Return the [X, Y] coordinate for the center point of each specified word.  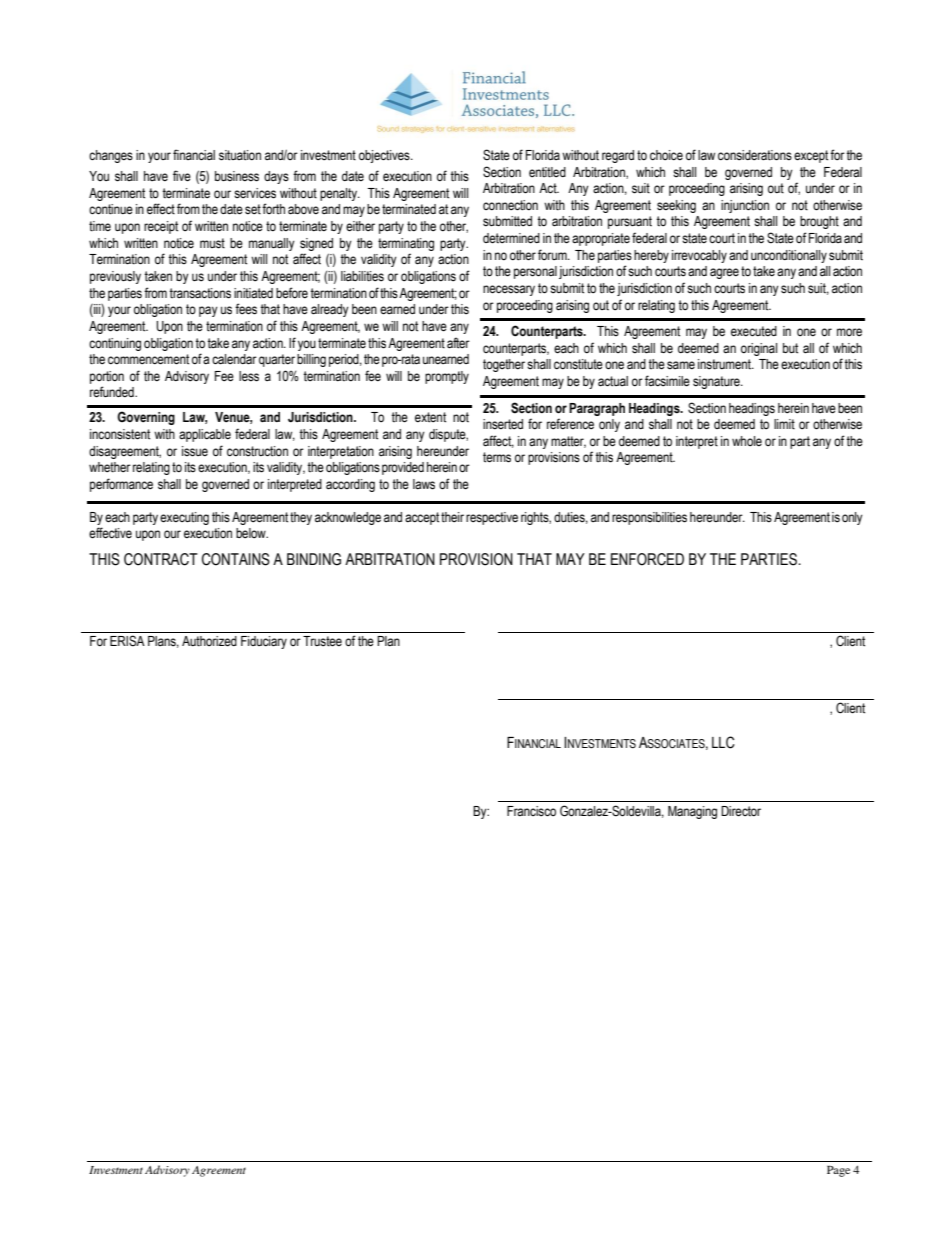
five [182, 176]
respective [492, 518]
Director [741, 811]
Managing [692, 812]
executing [184, 518]
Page [838, 1171]
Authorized [209, 641]
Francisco [531, 811]
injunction [745, 206]
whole [747, 441]
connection [510, 205]
